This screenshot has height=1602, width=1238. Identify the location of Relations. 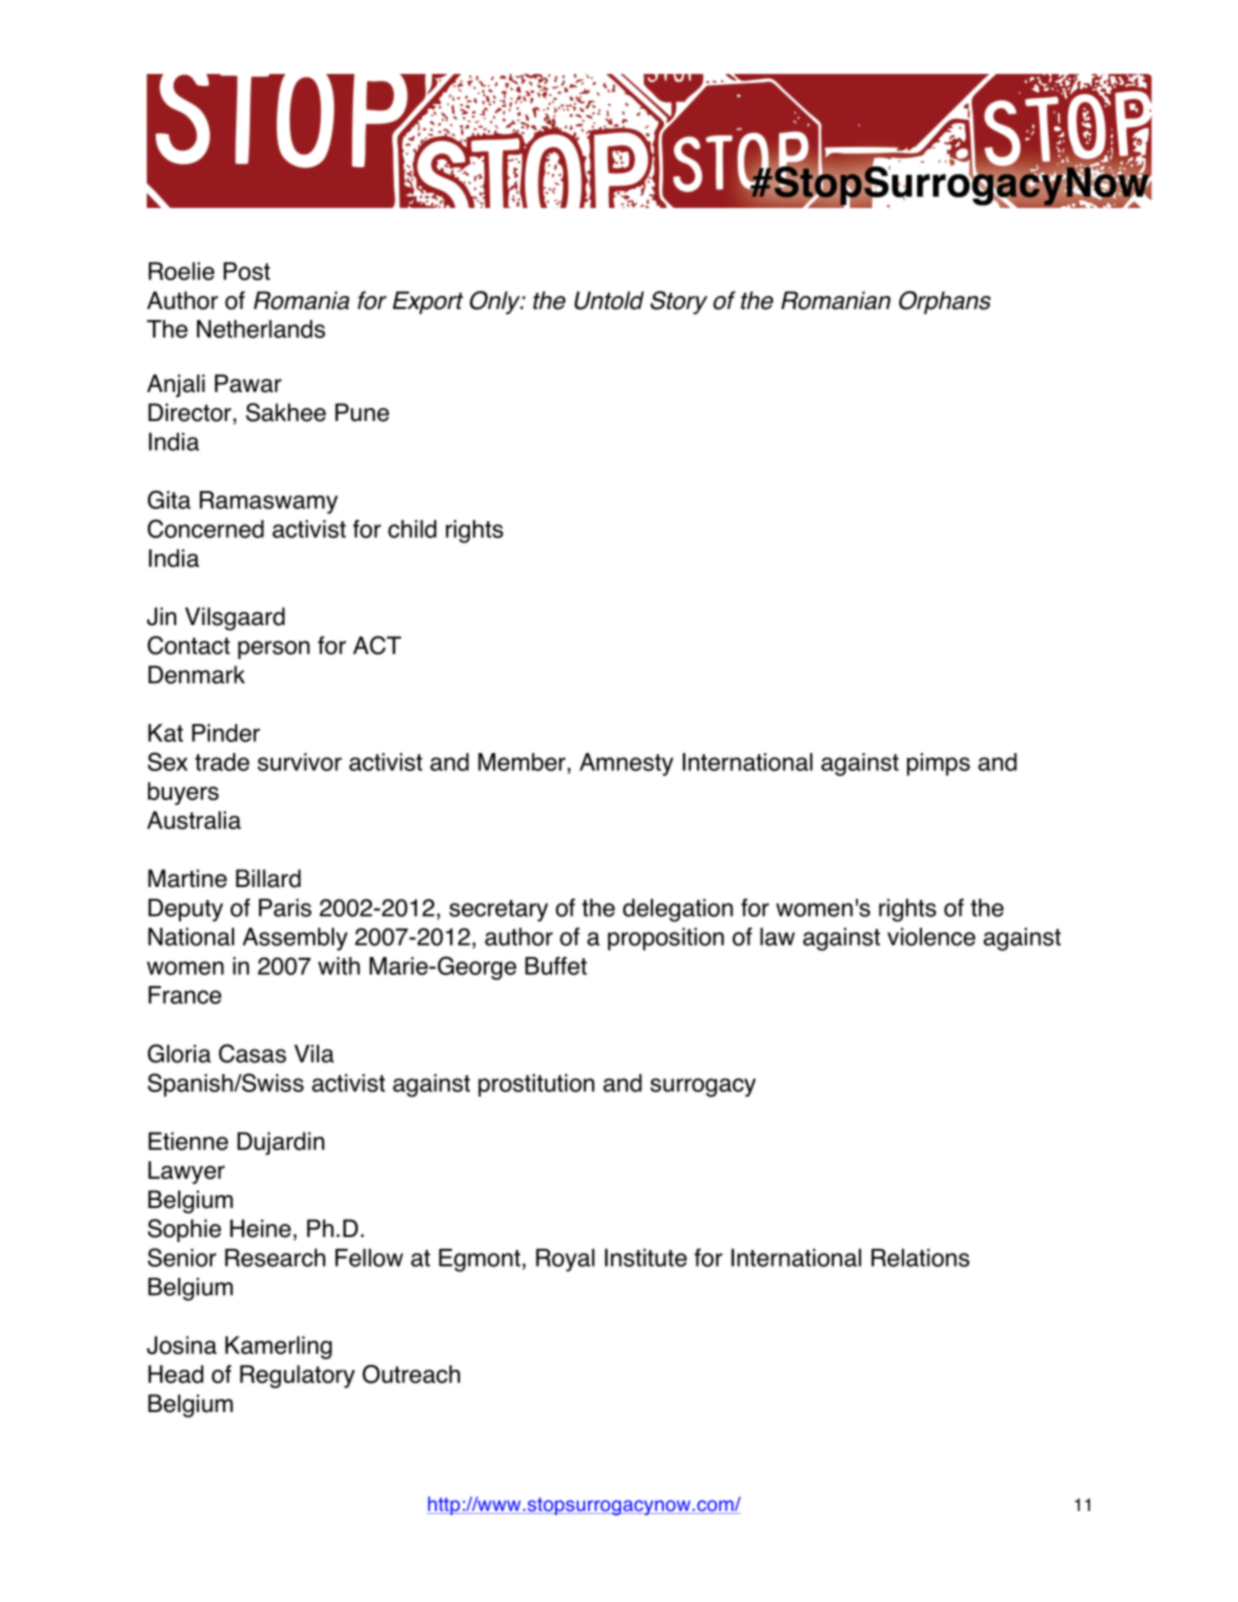
(920, 1258).
